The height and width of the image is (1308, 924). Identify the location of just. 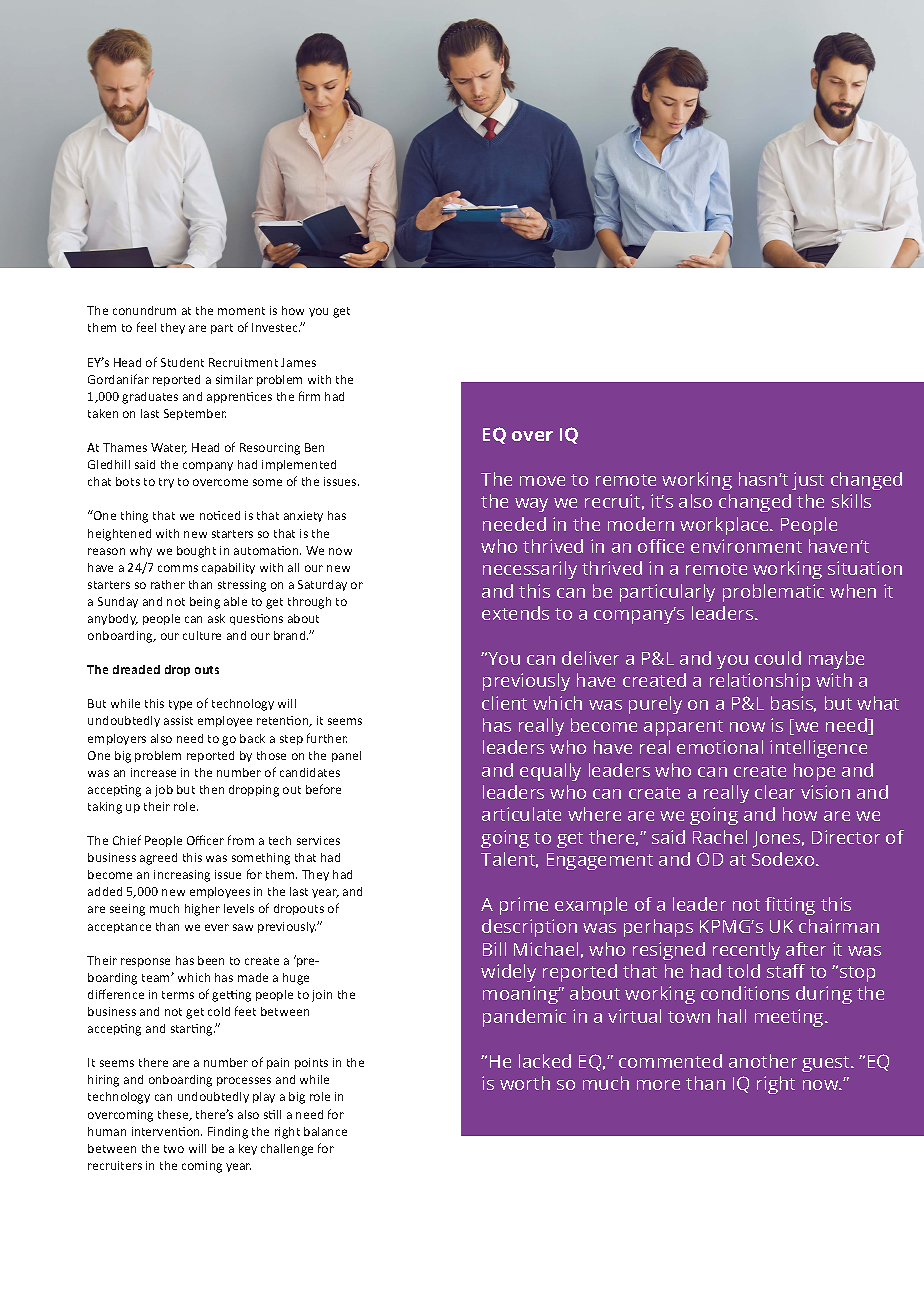
(808, 481).
